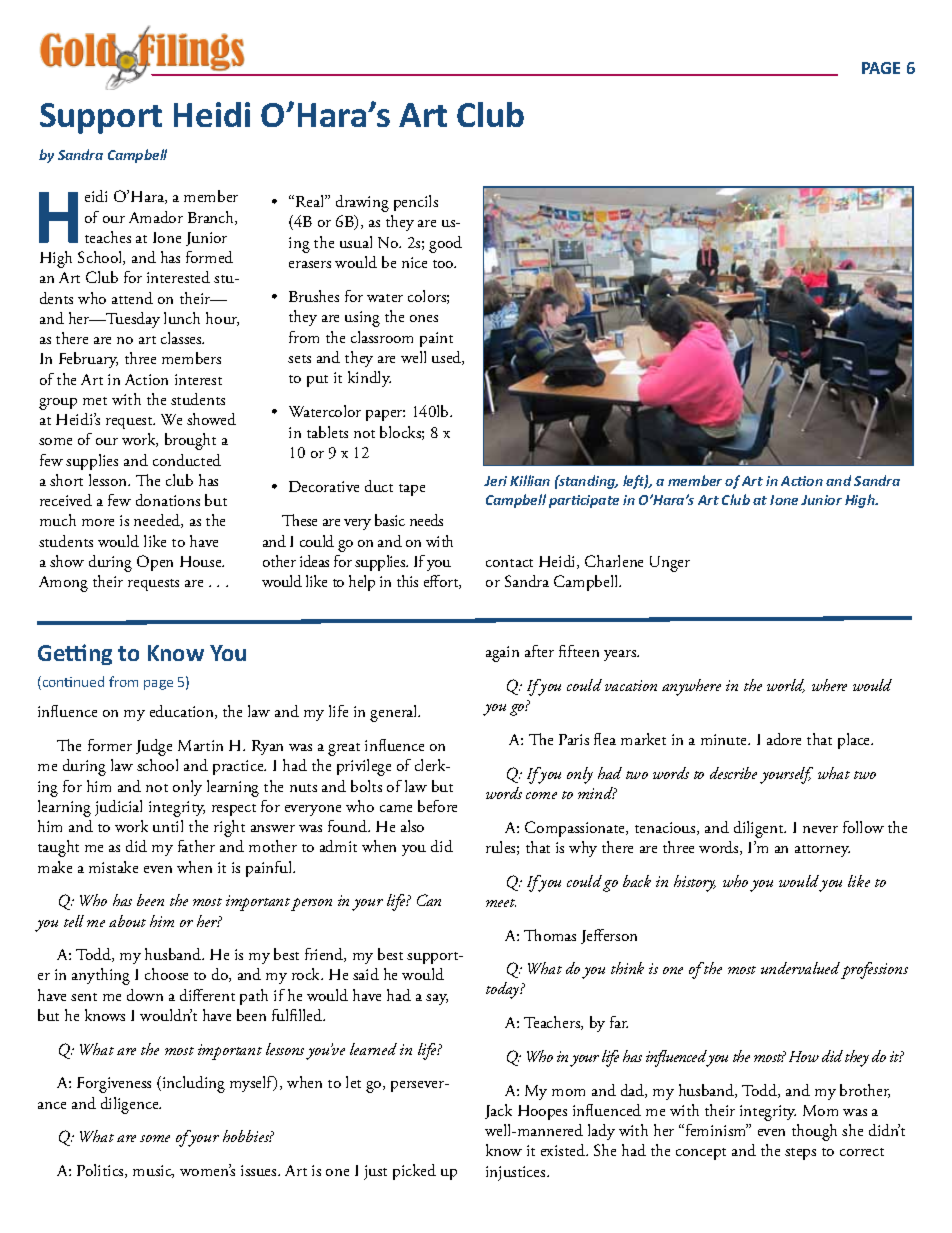 The width and height of the screenshot is (952, 1233). I want to click on diligence, so click(131, 1105).
